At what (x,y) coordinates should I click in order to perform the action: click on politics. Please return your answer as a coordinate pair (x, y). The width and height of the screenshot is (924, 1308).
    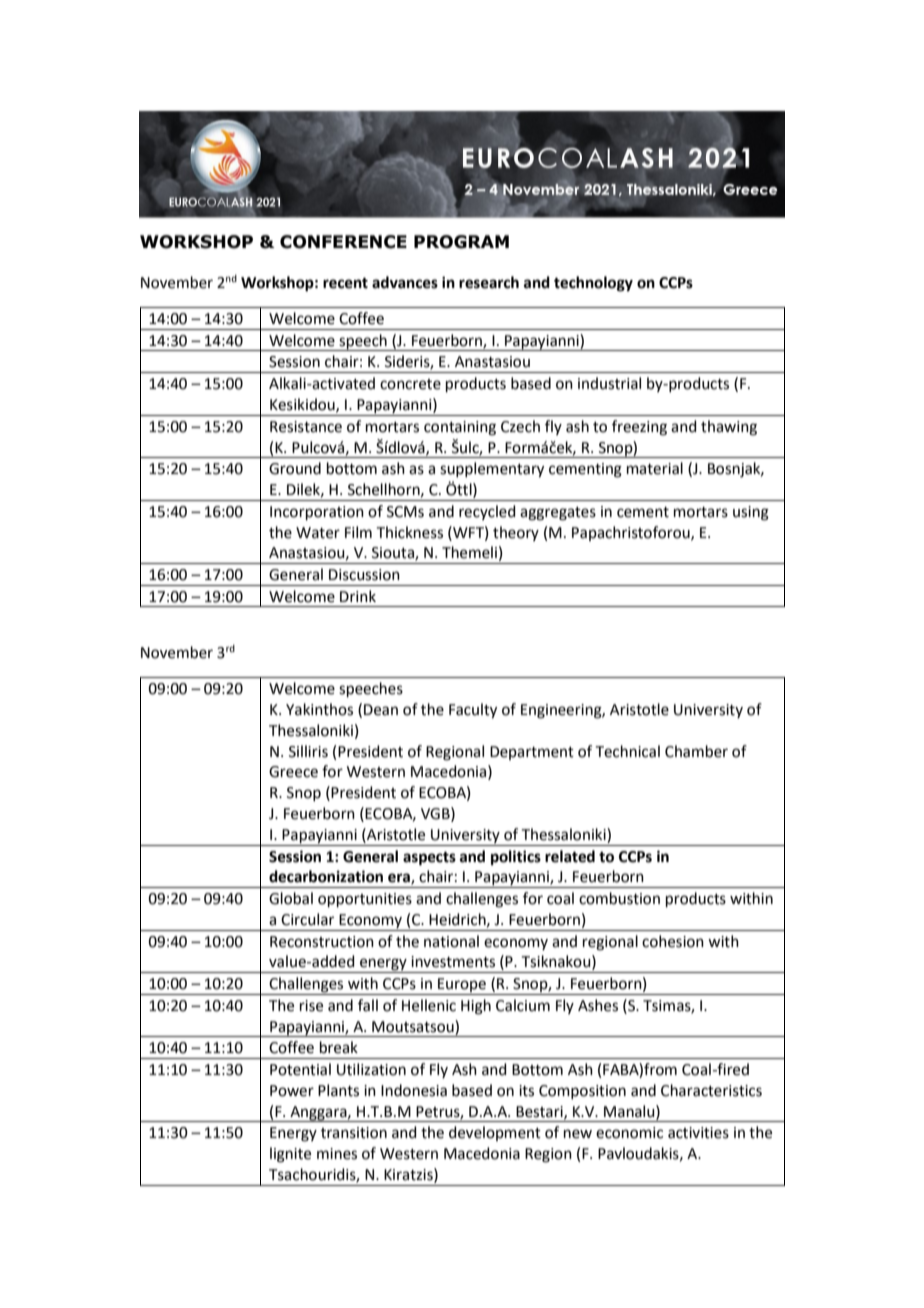
    Looking at the image, I should click on (516, 858).
